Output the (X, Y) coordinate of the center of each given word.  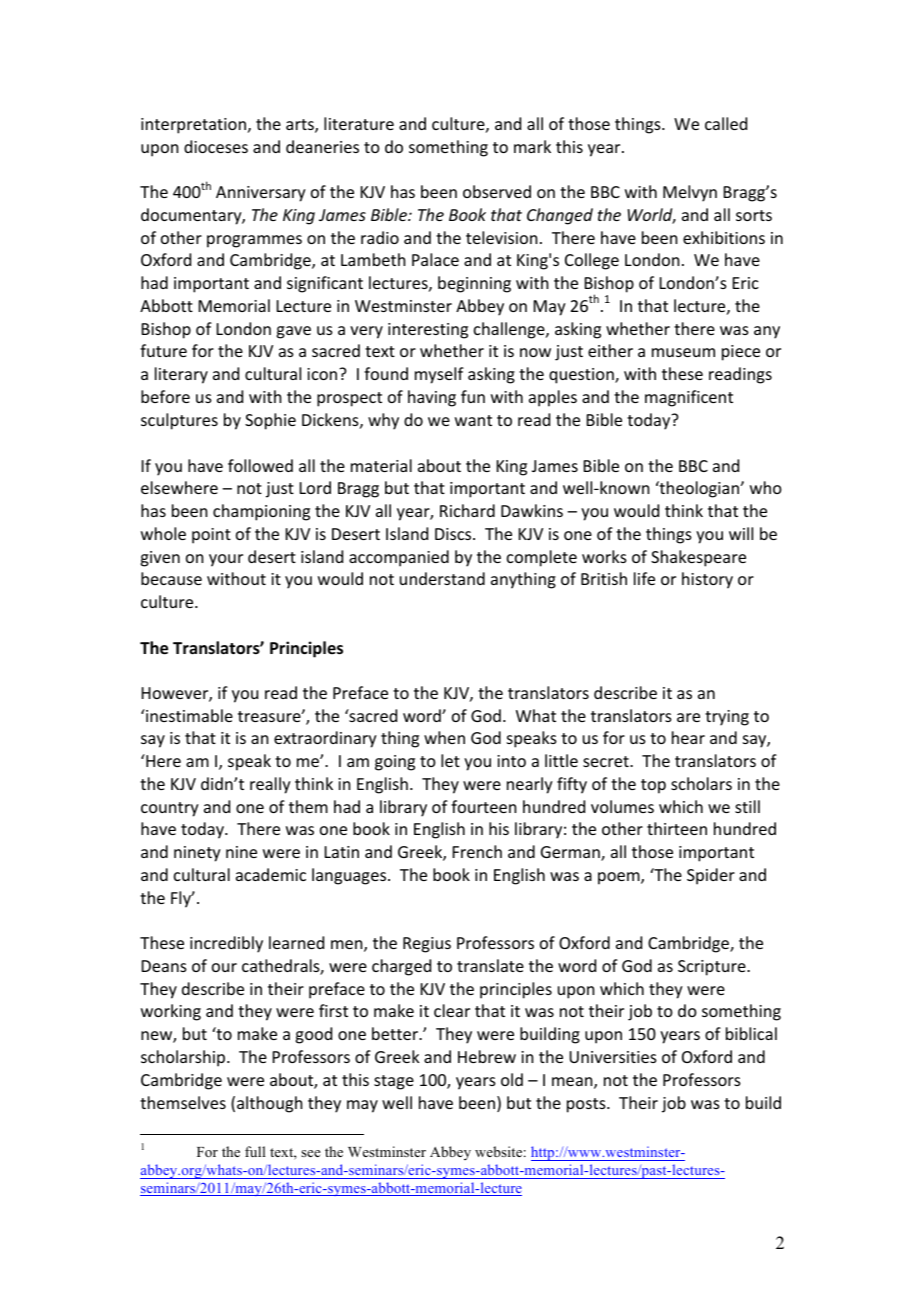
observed (497, 191)
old (512, 1079)
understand (442, 578)
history (707, 580)
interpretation (193, 126)
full (255, 1151)
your (226, 560)
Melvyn (690, 193)
